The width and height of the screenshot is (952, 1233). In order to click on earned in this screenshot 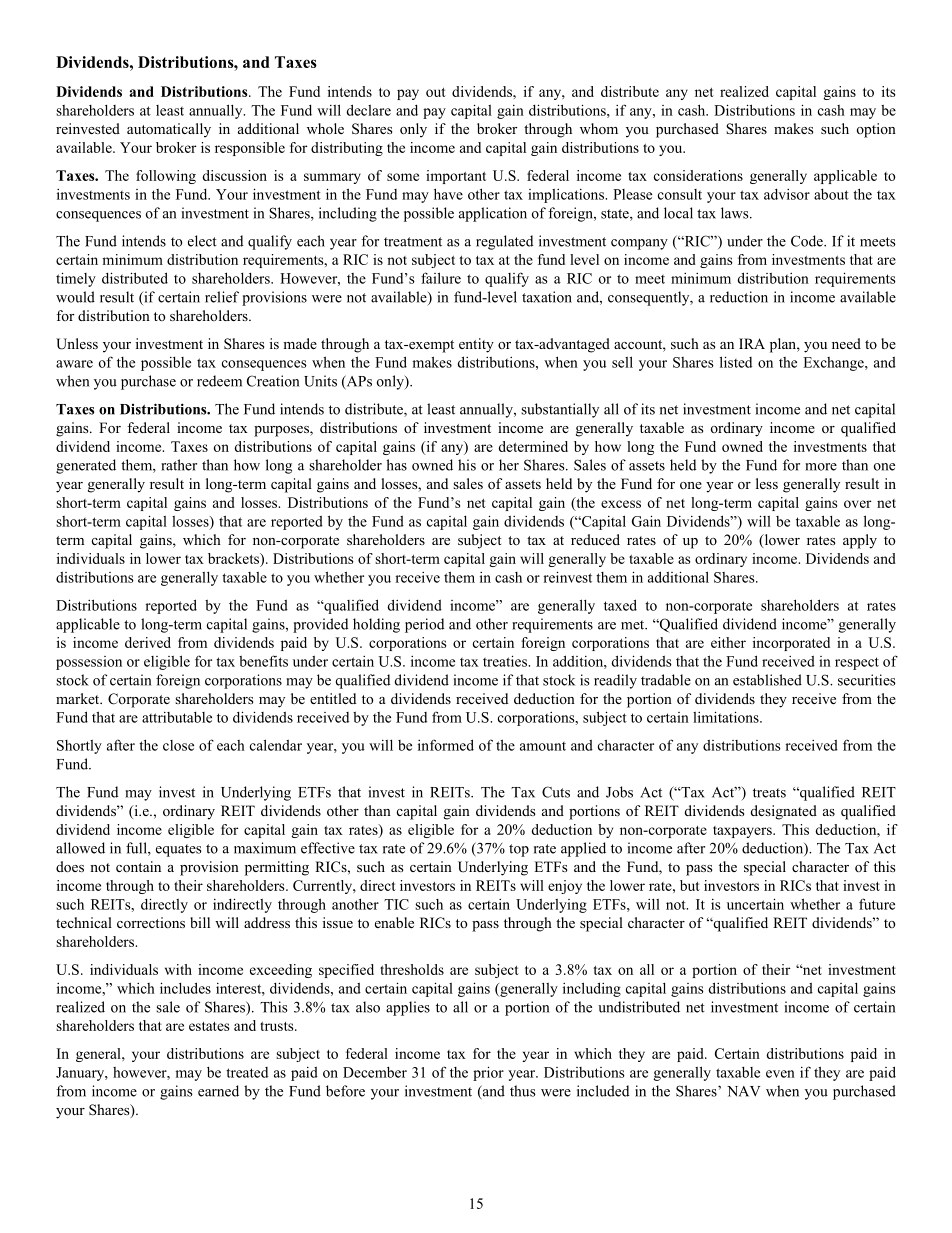, I will do `click(218, 1091)`.
